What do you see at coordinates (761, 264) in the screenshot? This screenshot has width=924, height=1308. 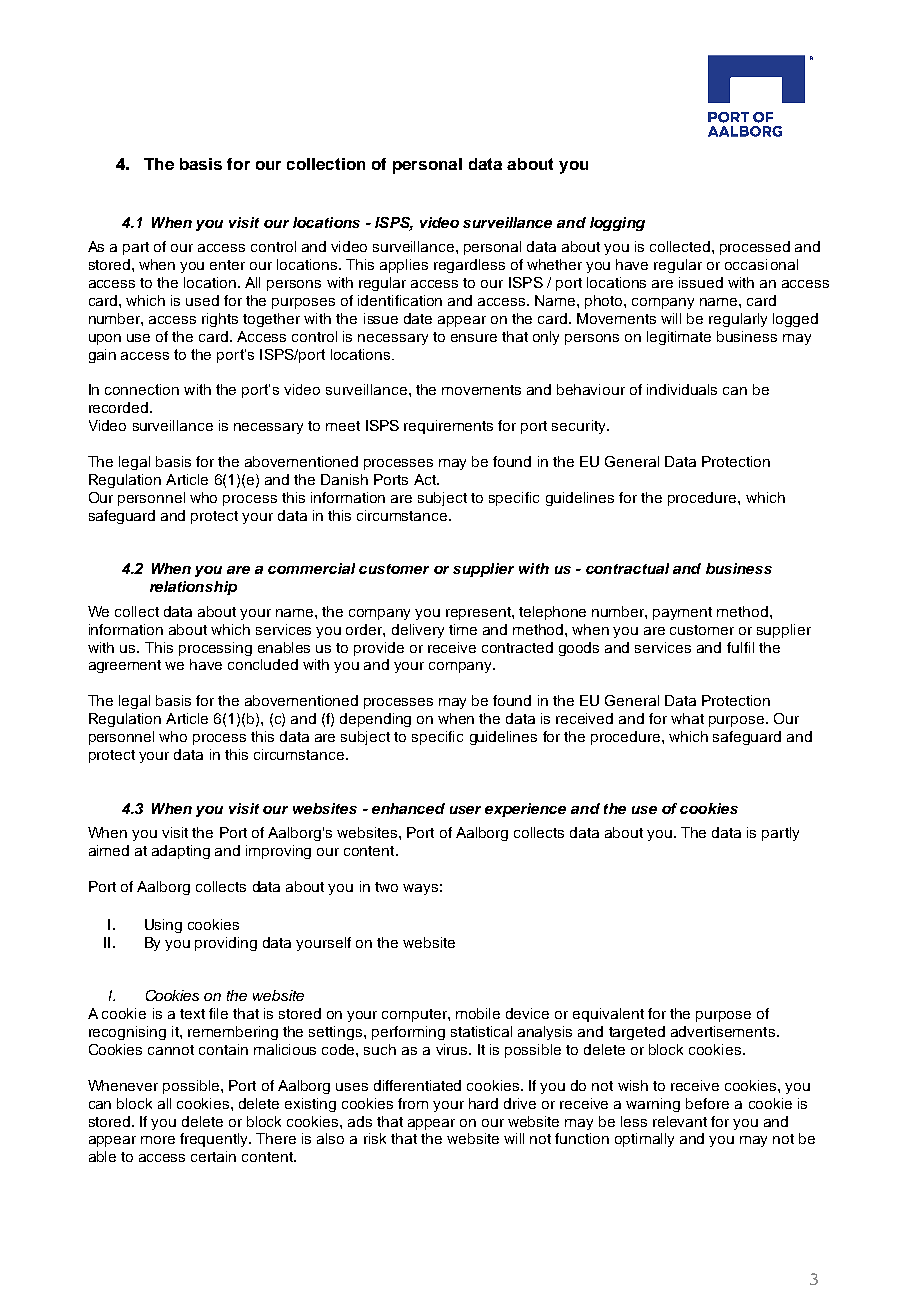 I see `occasional` at bounding box center [761, 264].
